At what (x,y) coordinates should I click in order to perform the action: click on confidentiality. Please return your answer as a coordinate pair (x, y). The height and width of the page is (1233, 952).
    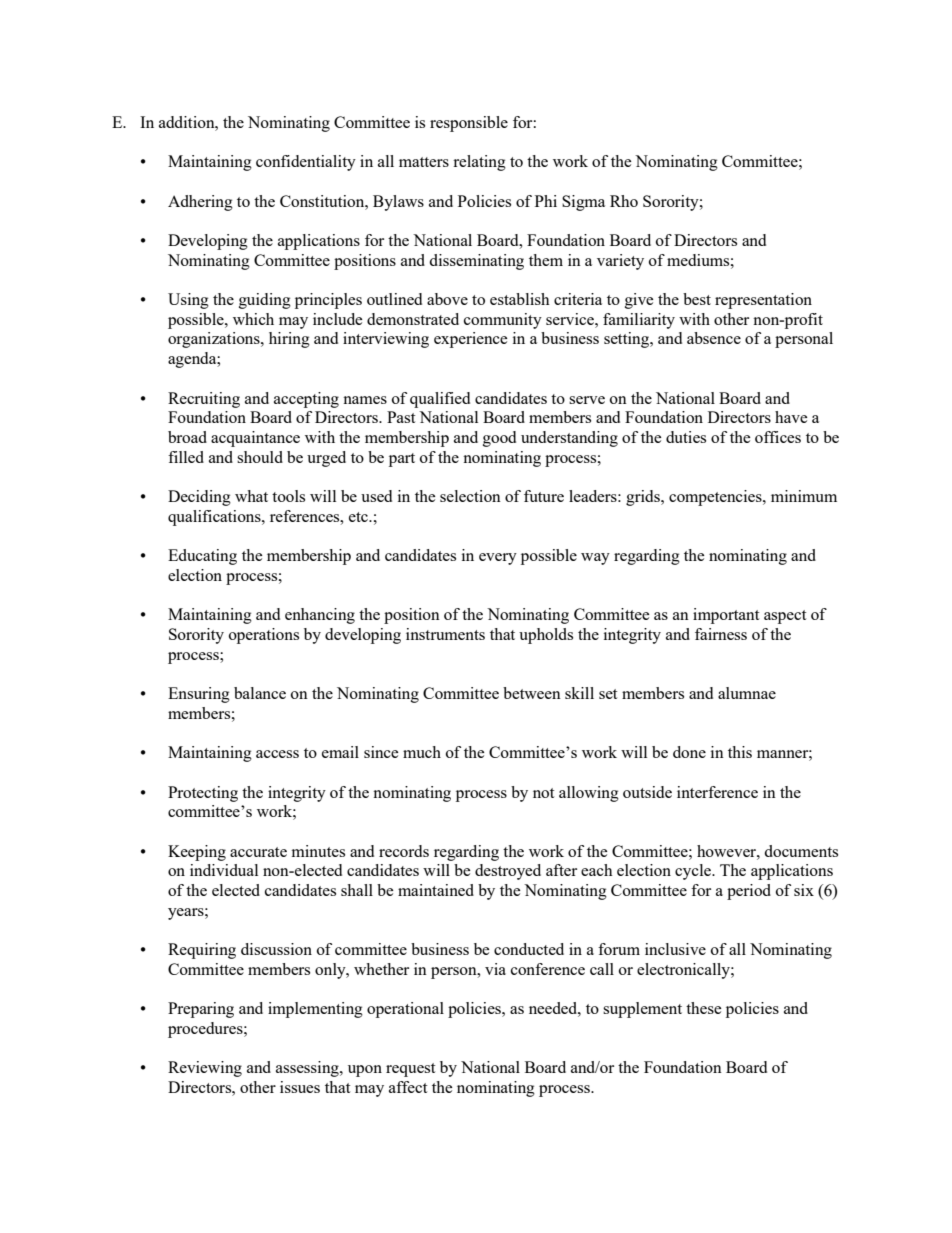
    Looking at the image, I should click on (306, 163).
